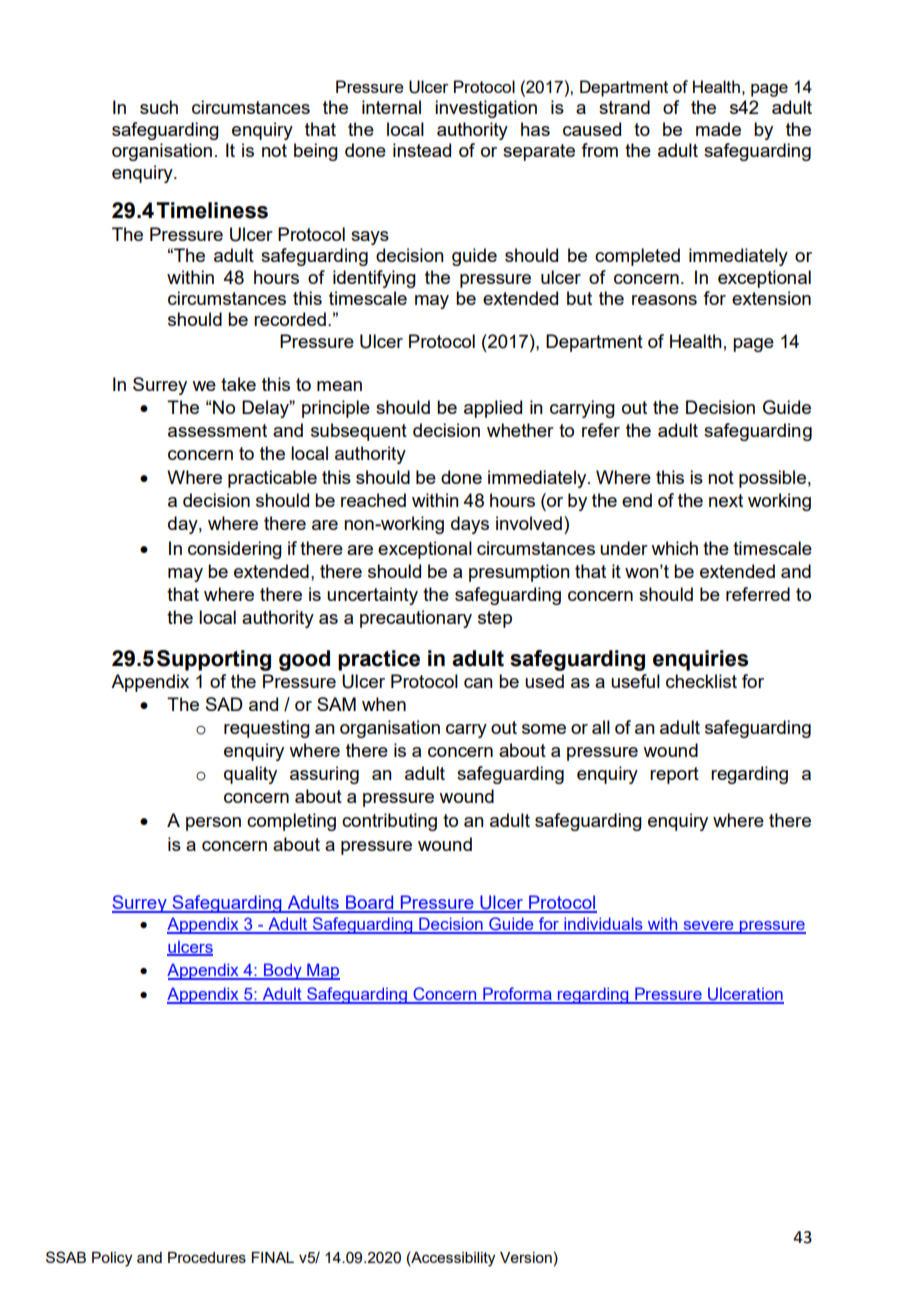  Describe the element at coordinates (718, 129) in the screenshot. I see `made` at that location.
